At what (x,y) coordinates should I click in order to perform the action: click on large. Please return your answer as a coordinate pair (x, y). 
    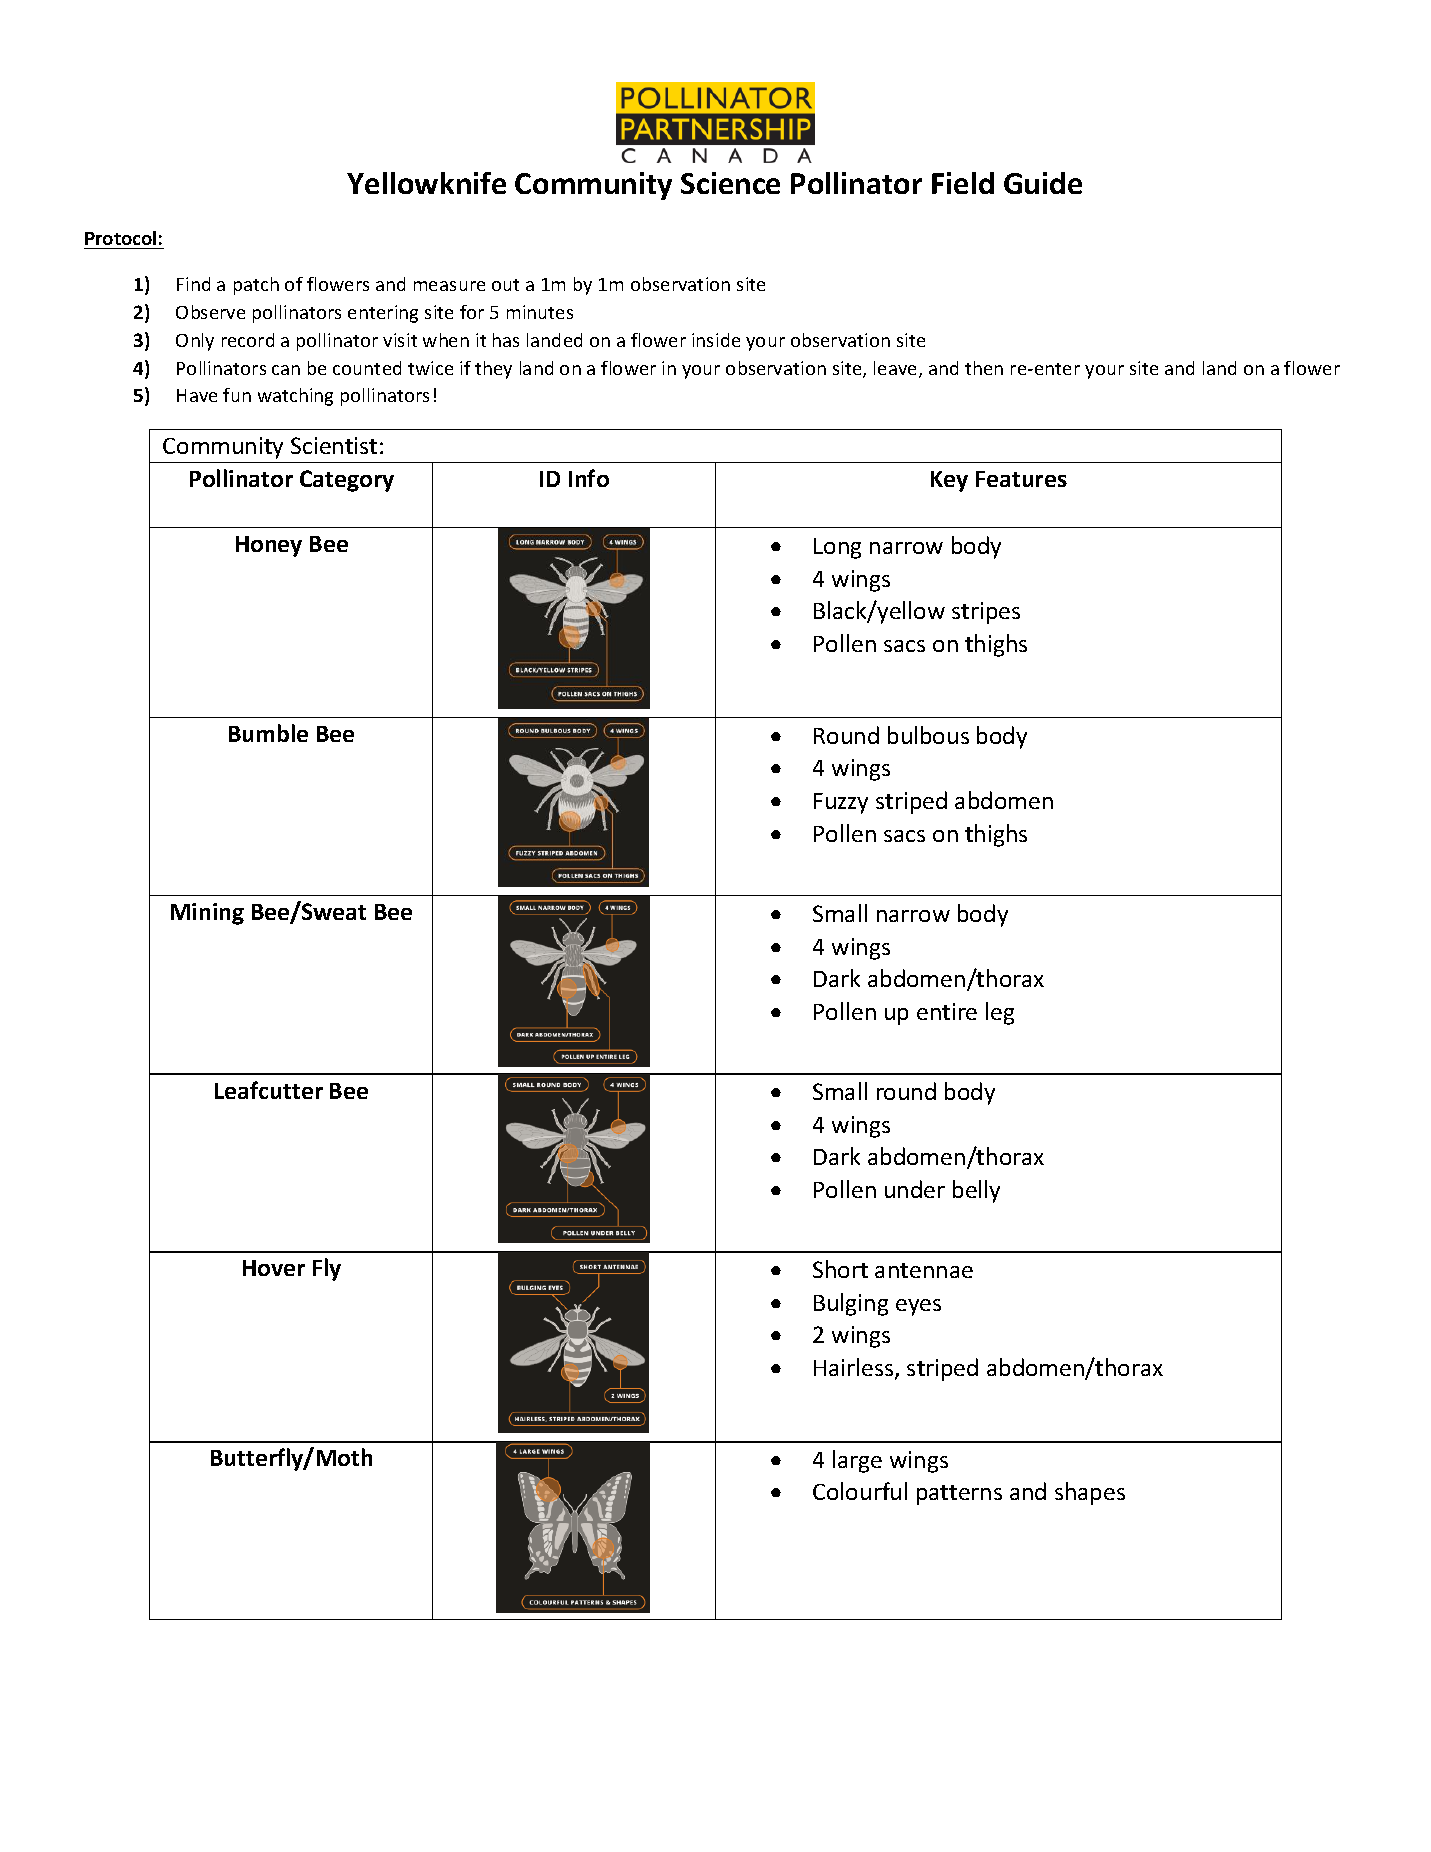
    Looking at the image, I should click on (857, 1461).
